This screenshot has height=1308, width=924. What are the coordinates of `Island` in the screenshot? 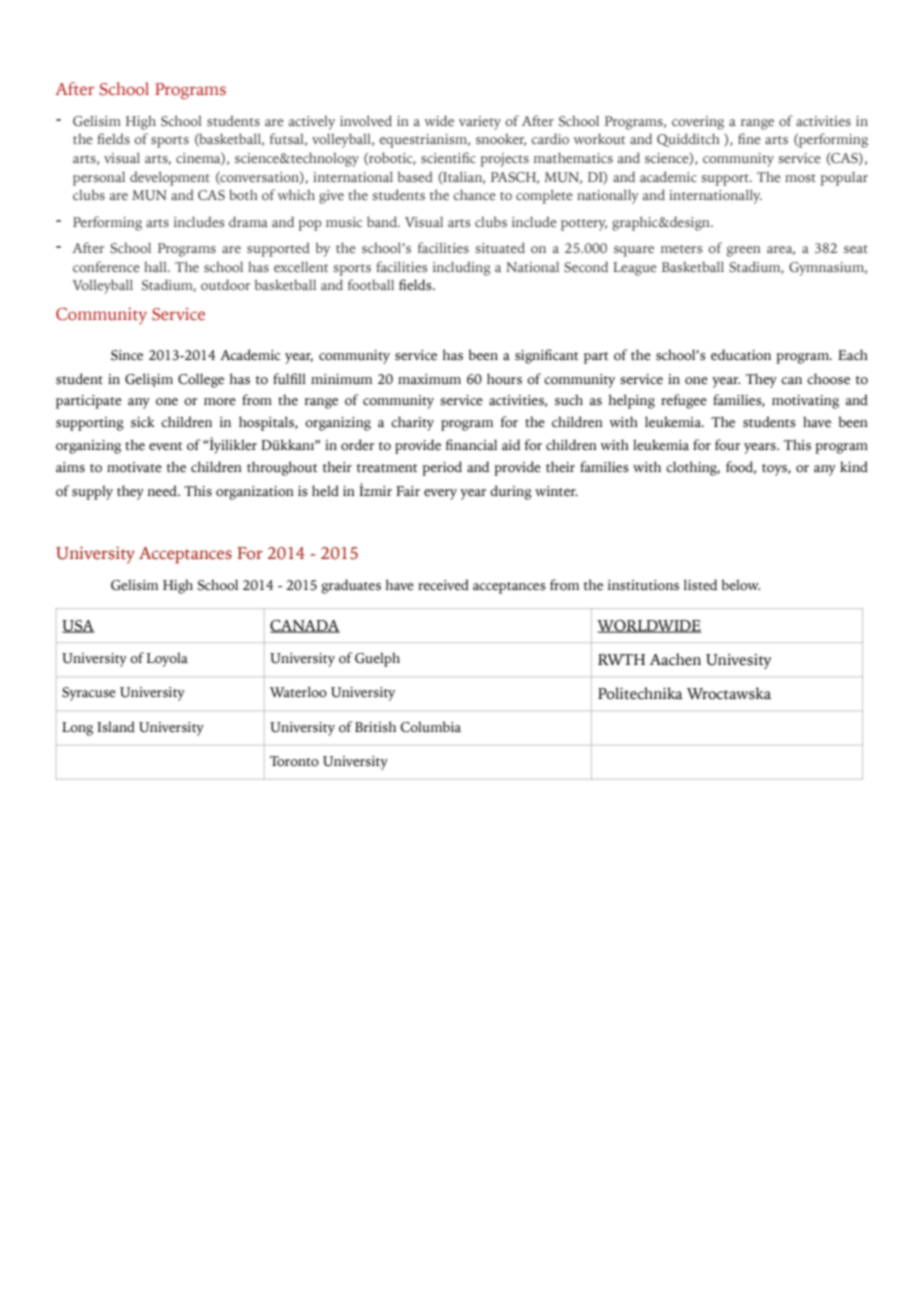 It's located at (116, 727).
